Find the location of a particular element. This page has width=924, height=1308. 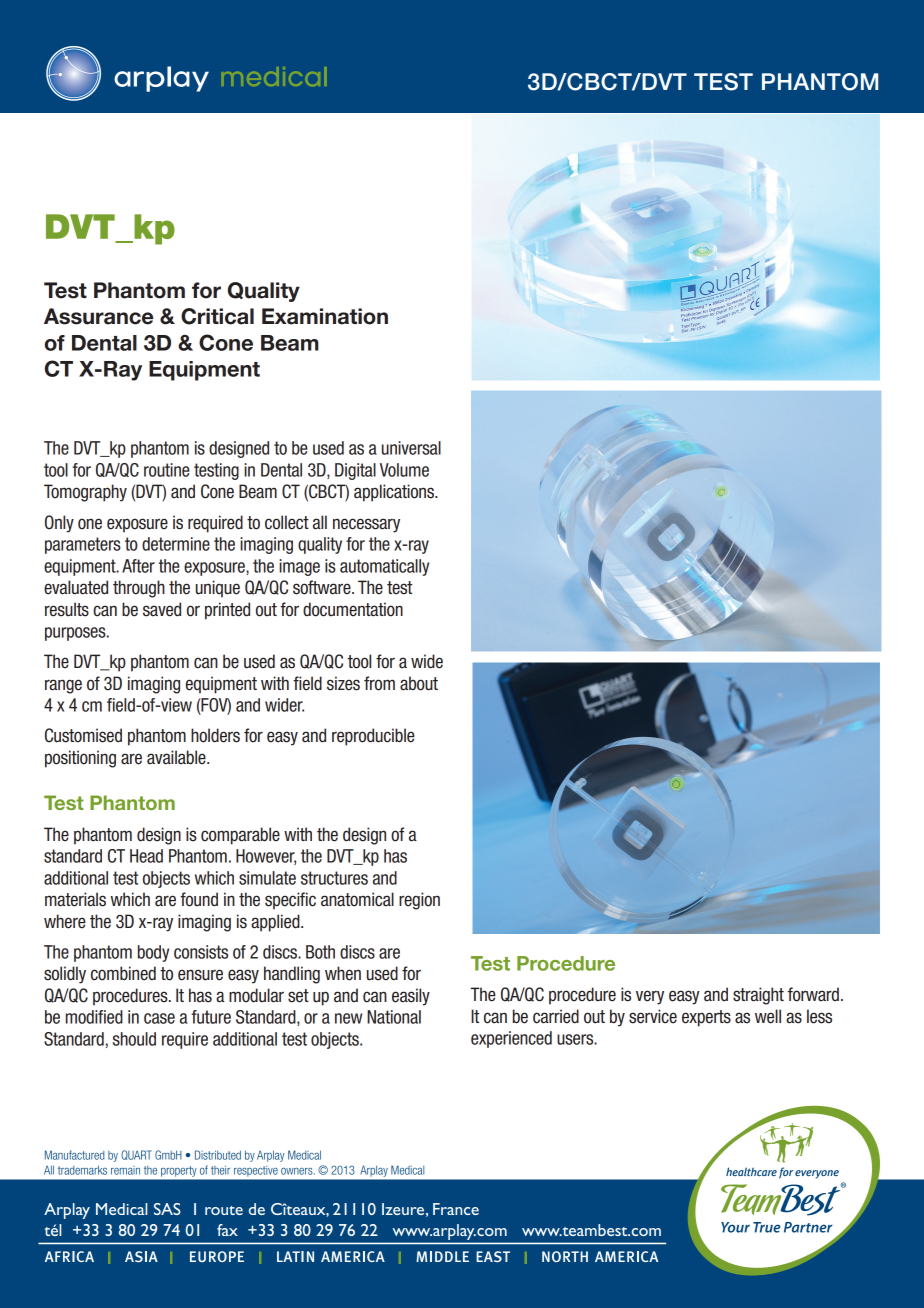

determine is located at coordinates (176, 544).
